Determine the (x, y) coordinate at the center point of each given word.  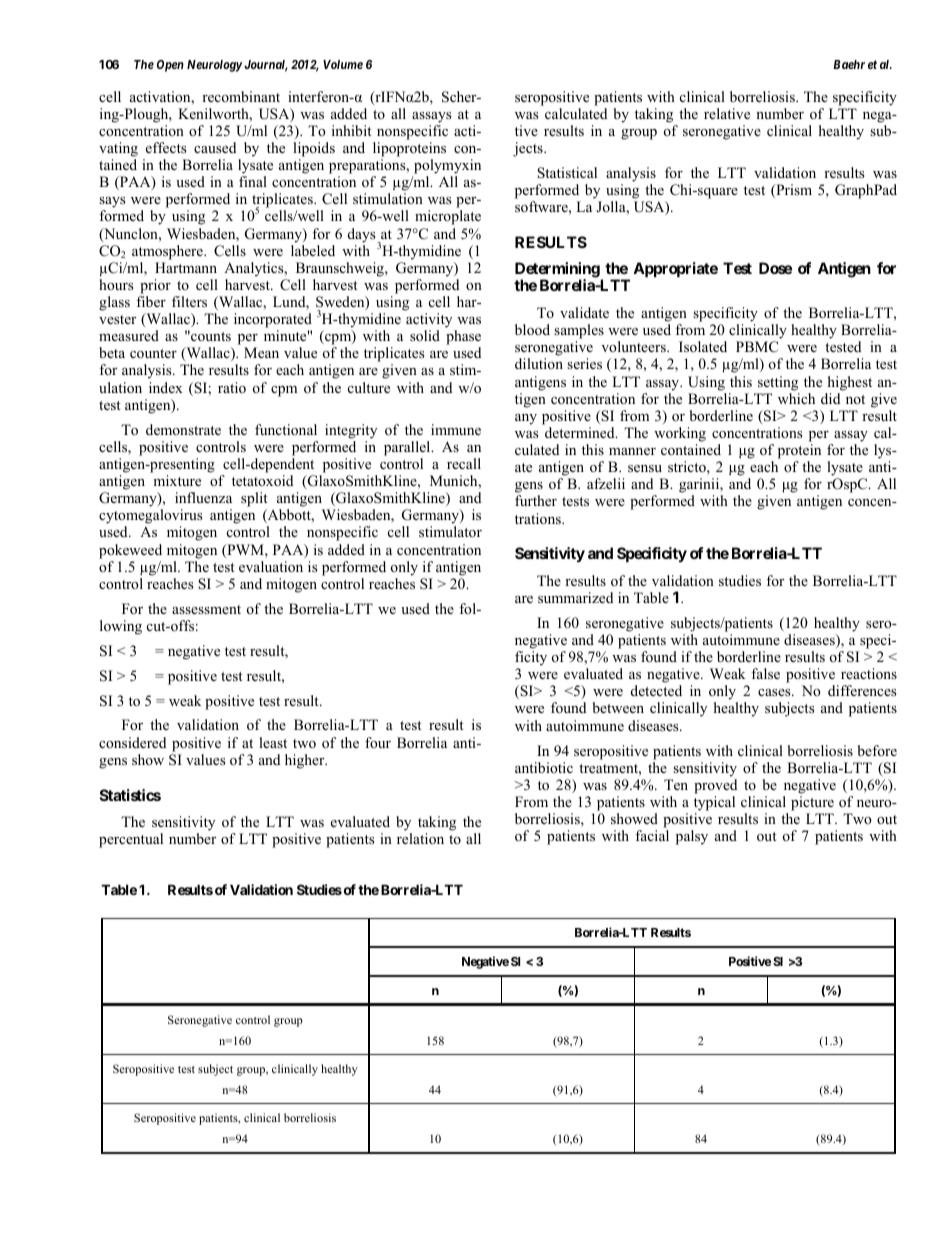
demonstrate (183, 429)
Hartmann (186, 267)
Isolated (703, 346)
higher (306, 761)
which (796, 398)
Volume (343, 64)
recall (464, 463)
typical (714, 803)
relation (420, 838)
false (765, 673)
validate (584, 312)
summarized (575, 597)
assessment (206, 609)
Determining (558, 271)
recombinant (241, 96)
